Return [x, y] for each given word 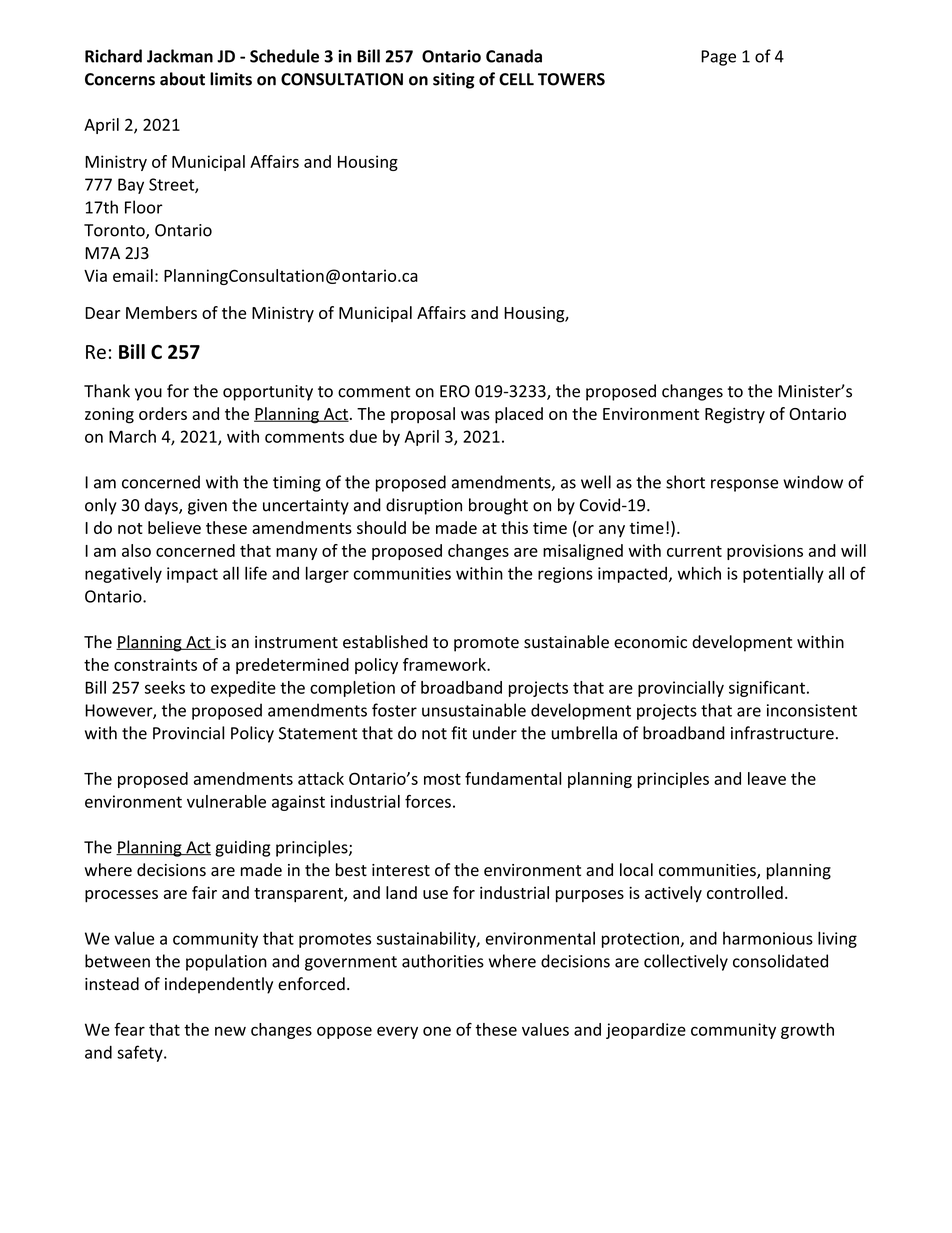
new [230, 1031]
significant [767, 689]
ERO [455, 391]
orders [163, 413]
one [437, 1031]
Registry [735, 415]
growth [807, 1031]
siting [454, 80]
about [182, 79]
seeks [165, 687]
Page [718, 58]
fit [459, 733]
